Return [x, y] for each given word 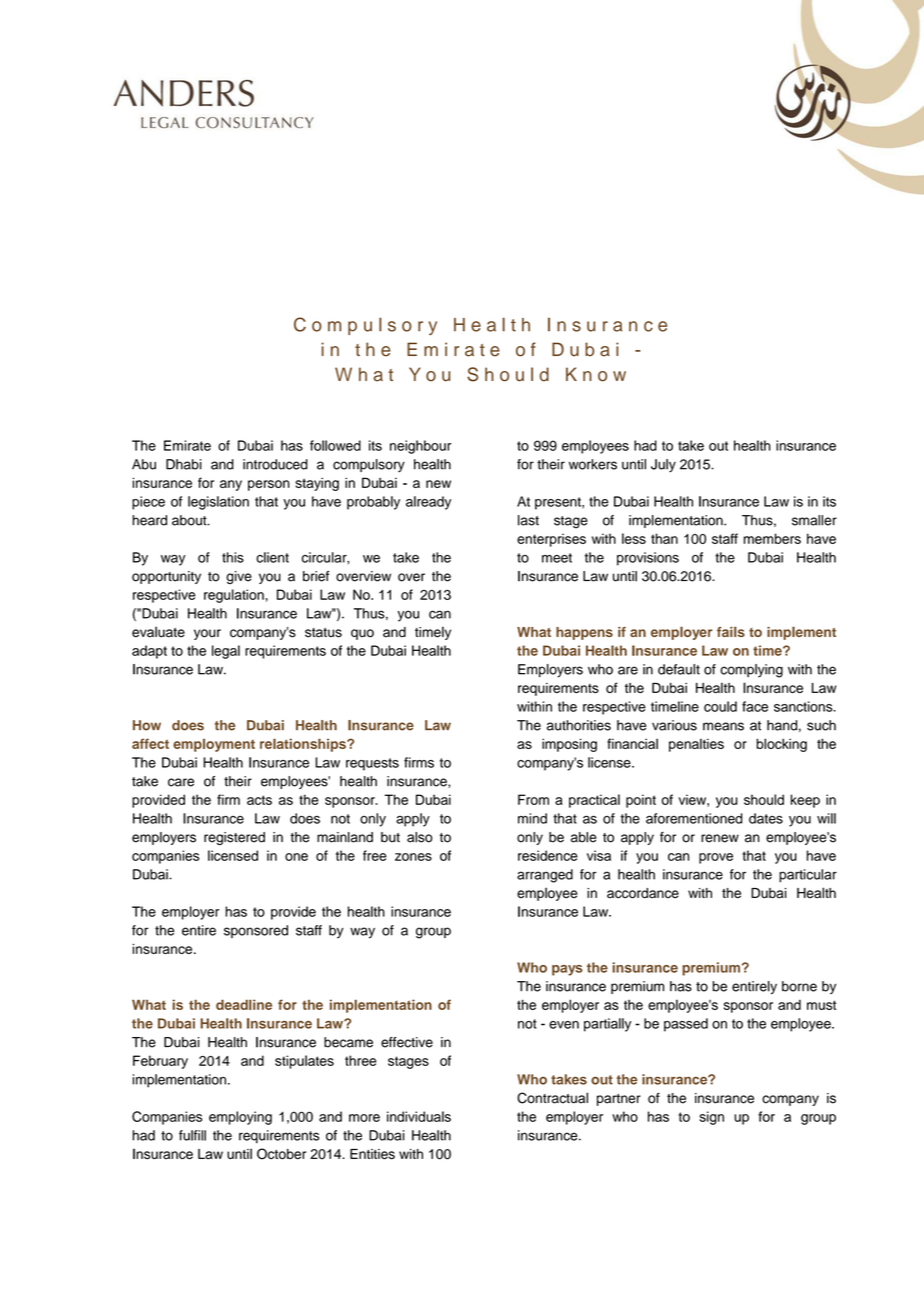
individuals [419, 1116]
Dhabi [184, 464]
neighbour [420, 447]
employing [240, 1118]
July [663, 465]
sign [711, 1118]
